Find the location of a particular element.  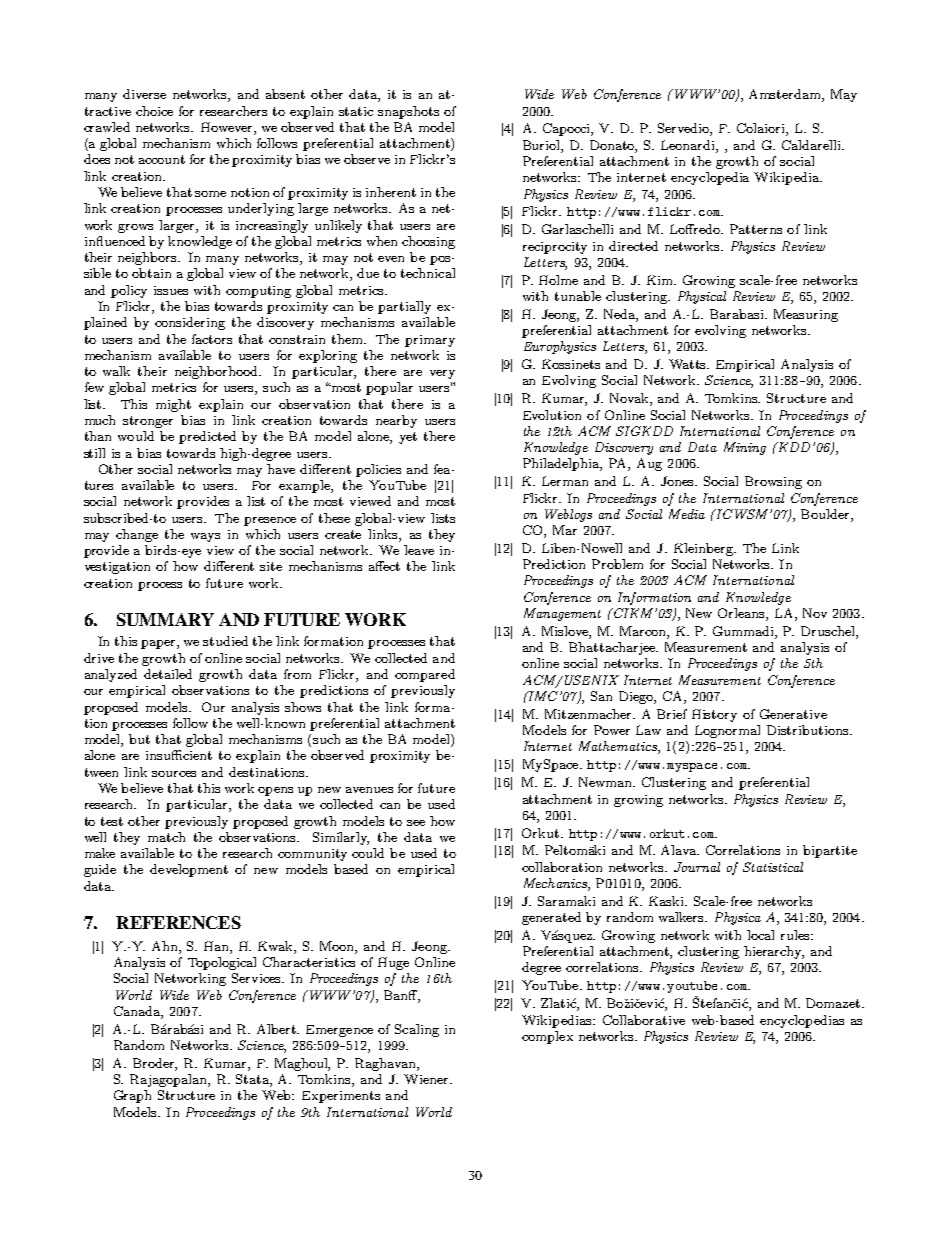

Media is located at coordinates (687, 514).
